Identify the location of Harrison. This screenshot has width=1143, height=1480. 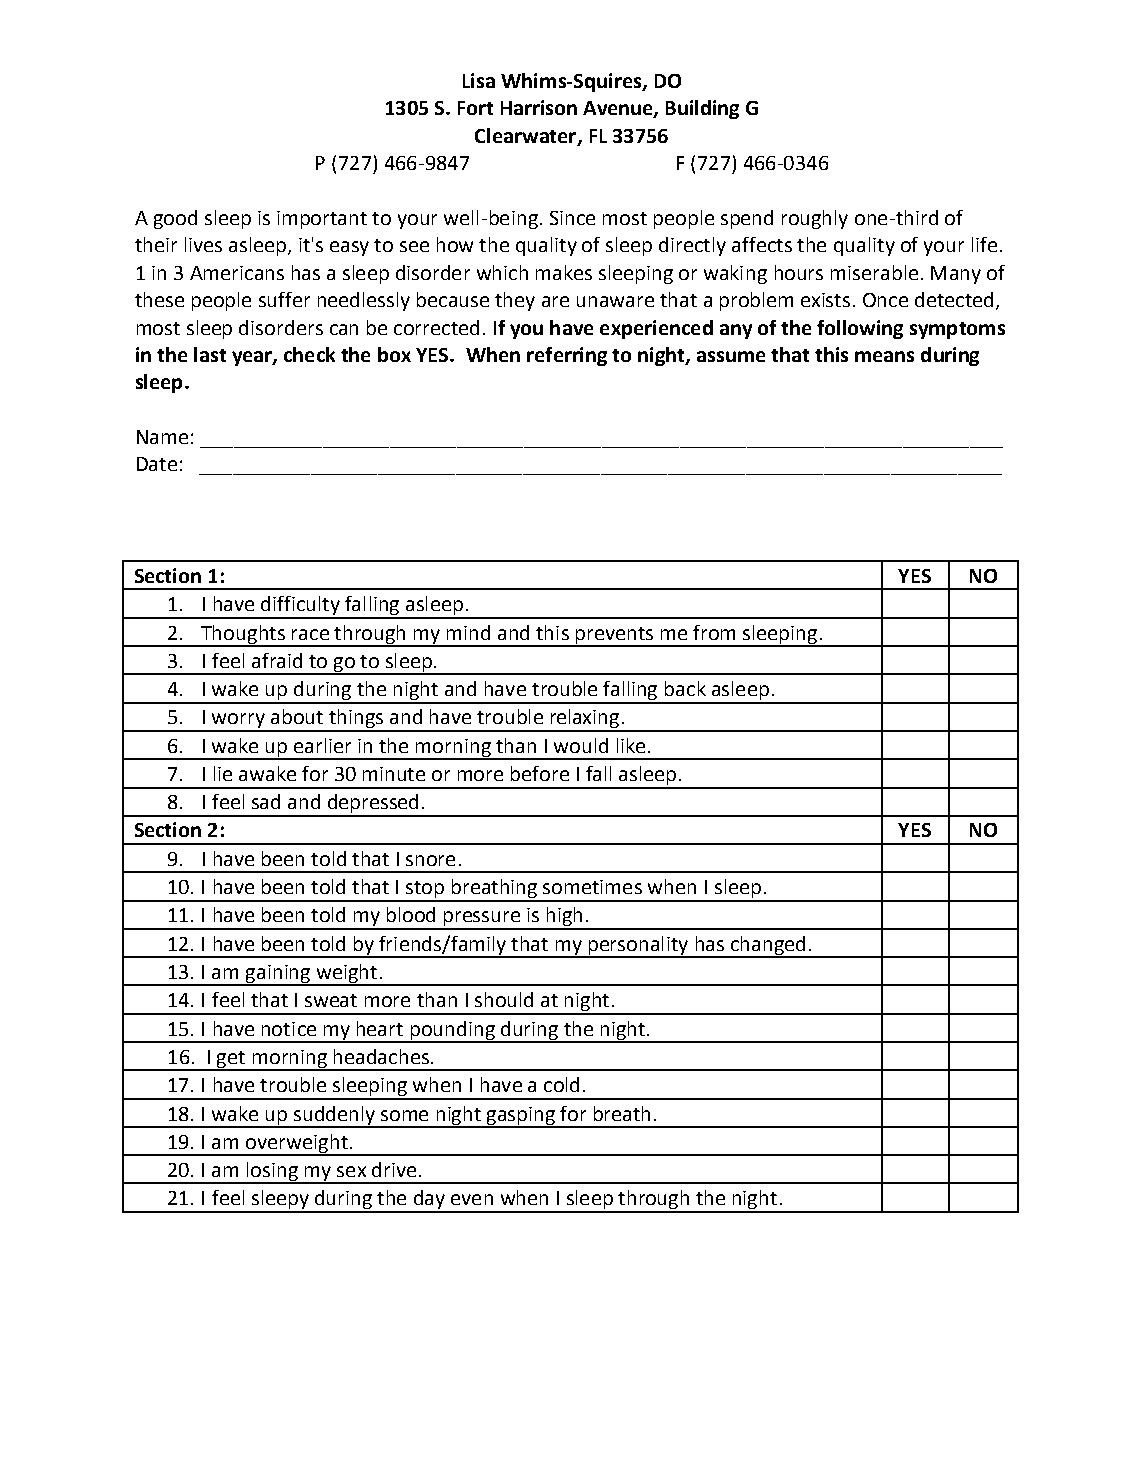
(539, 107).
